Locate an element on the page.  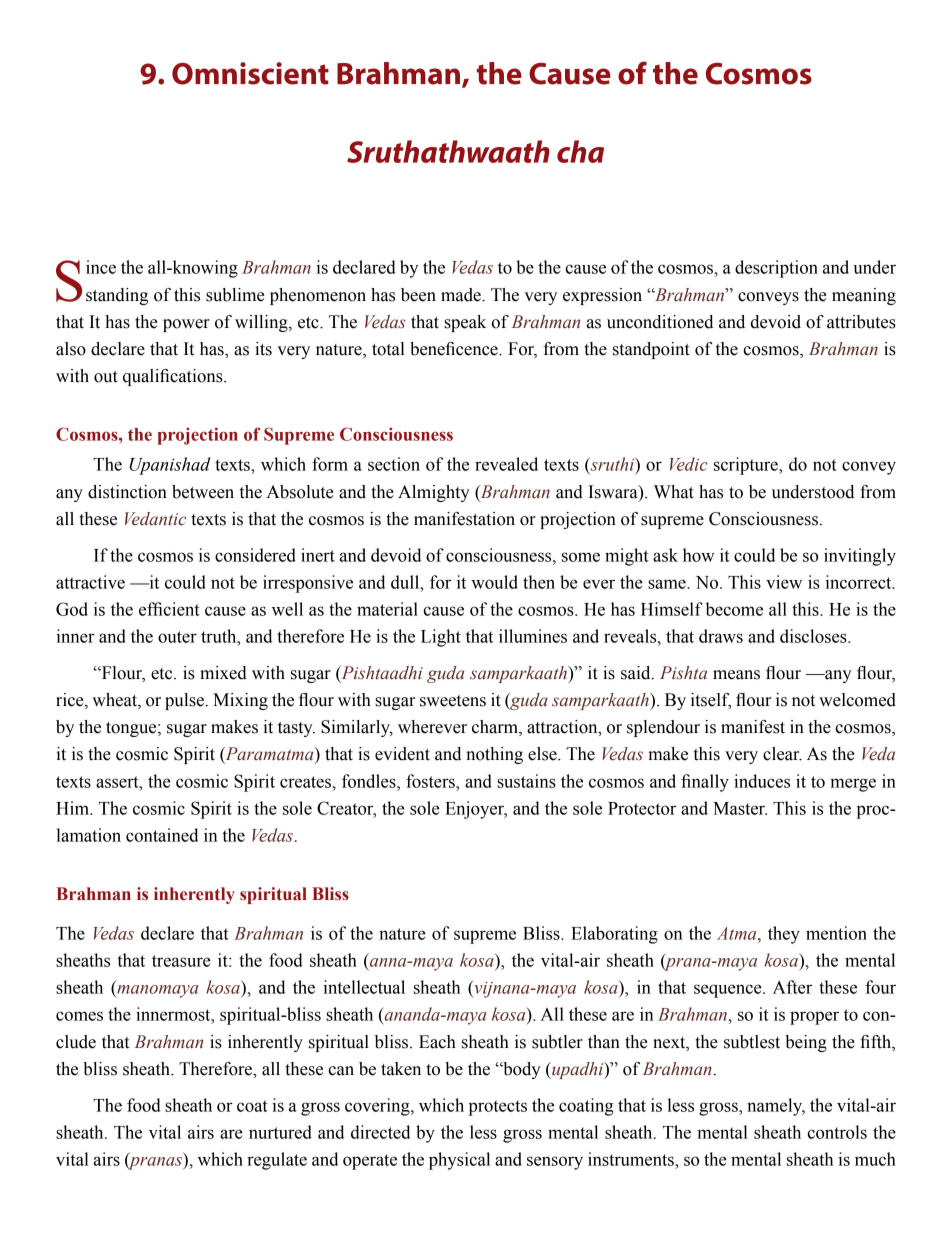
Light is located at coordinates (441, 638).
